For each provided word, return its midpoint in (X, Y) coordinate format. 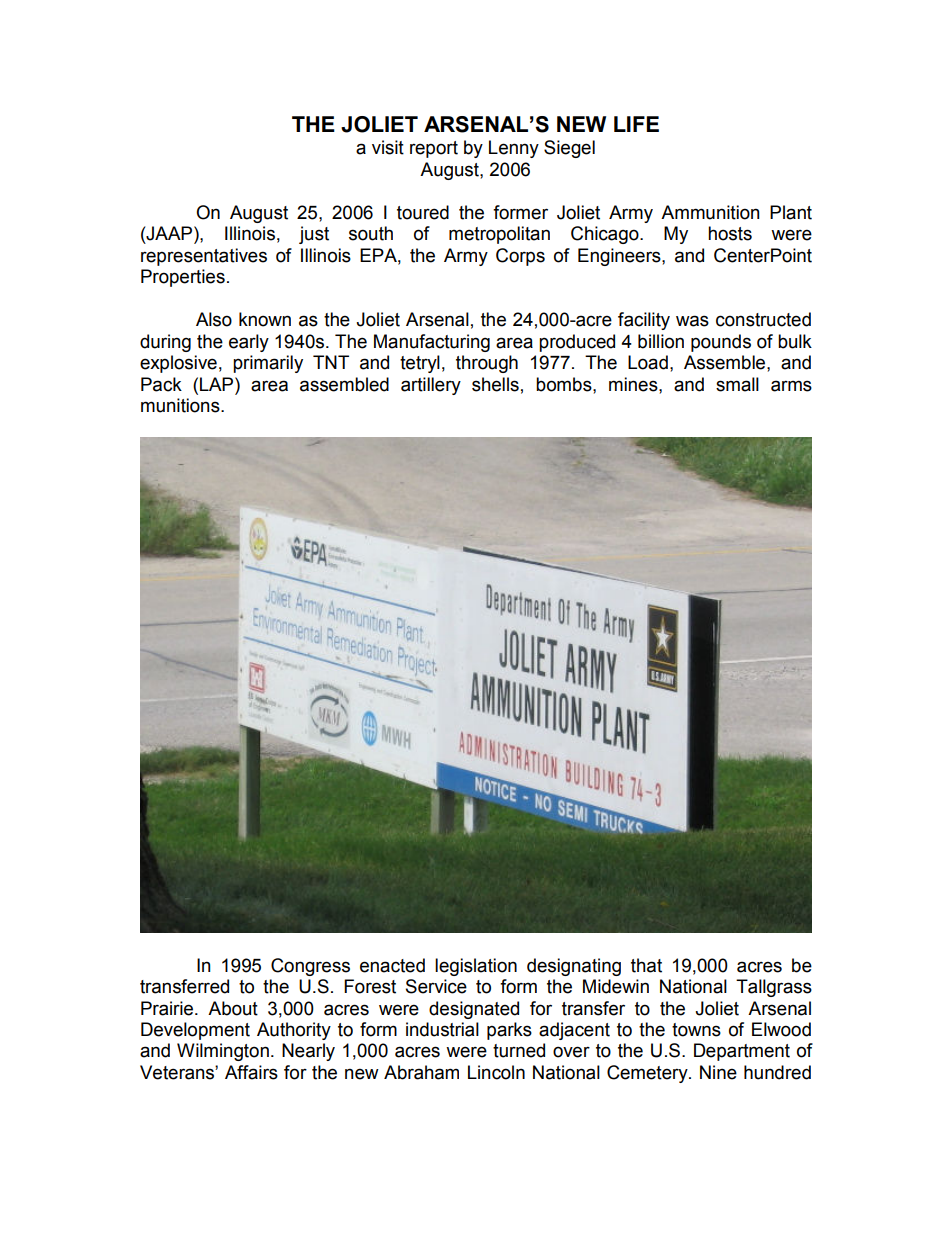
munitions (181, 405)
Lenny (514, 149)
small (737, 384)
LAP (218, 384)
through (487, 364)
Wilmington (223, 1052)
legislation (476, 967)
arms (791, 386)
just (314, 235)
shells (495, 384)
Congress (310, 967)
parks (509, 1031)
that (646, 965)
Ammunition (710, 212)
